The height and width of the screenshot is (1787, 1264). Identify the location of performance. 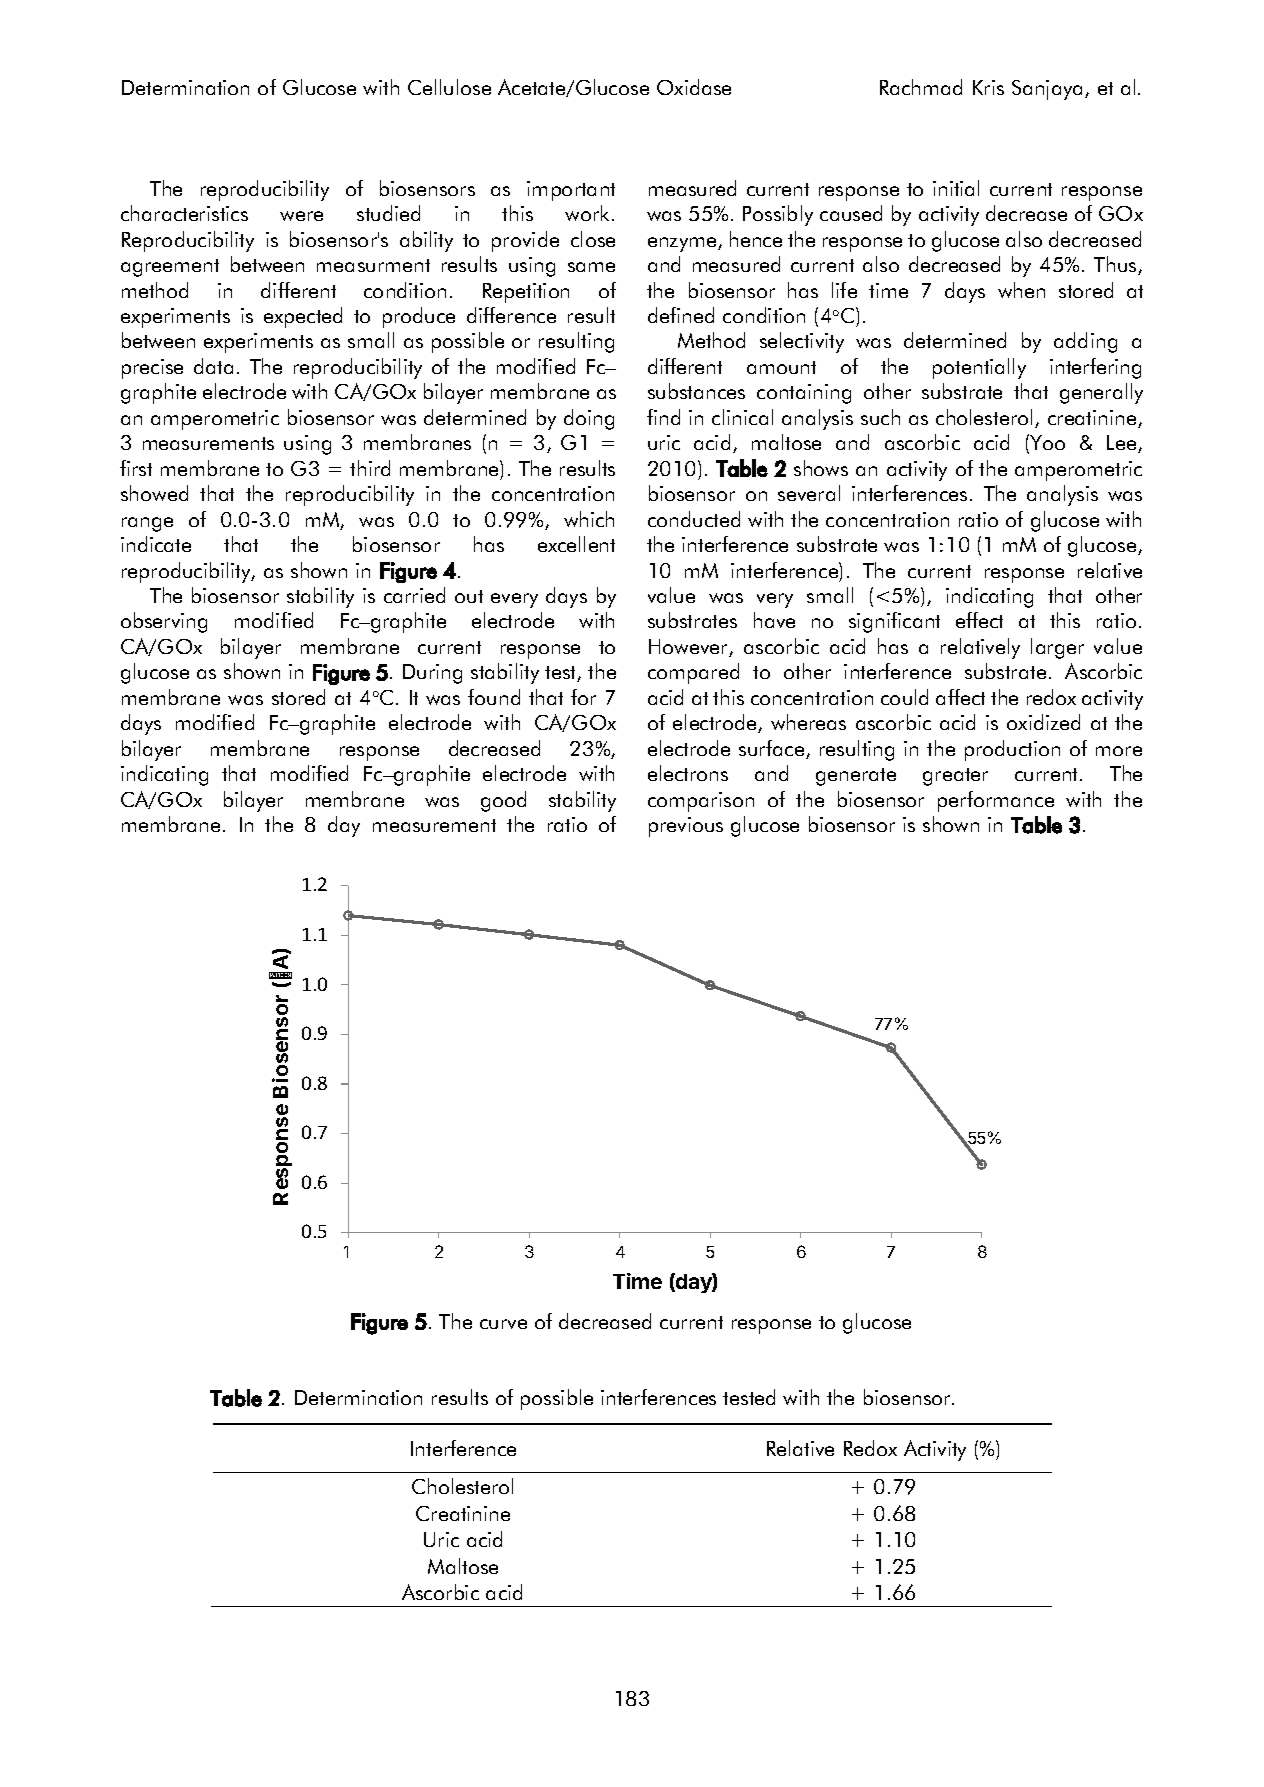
(996, 801).
